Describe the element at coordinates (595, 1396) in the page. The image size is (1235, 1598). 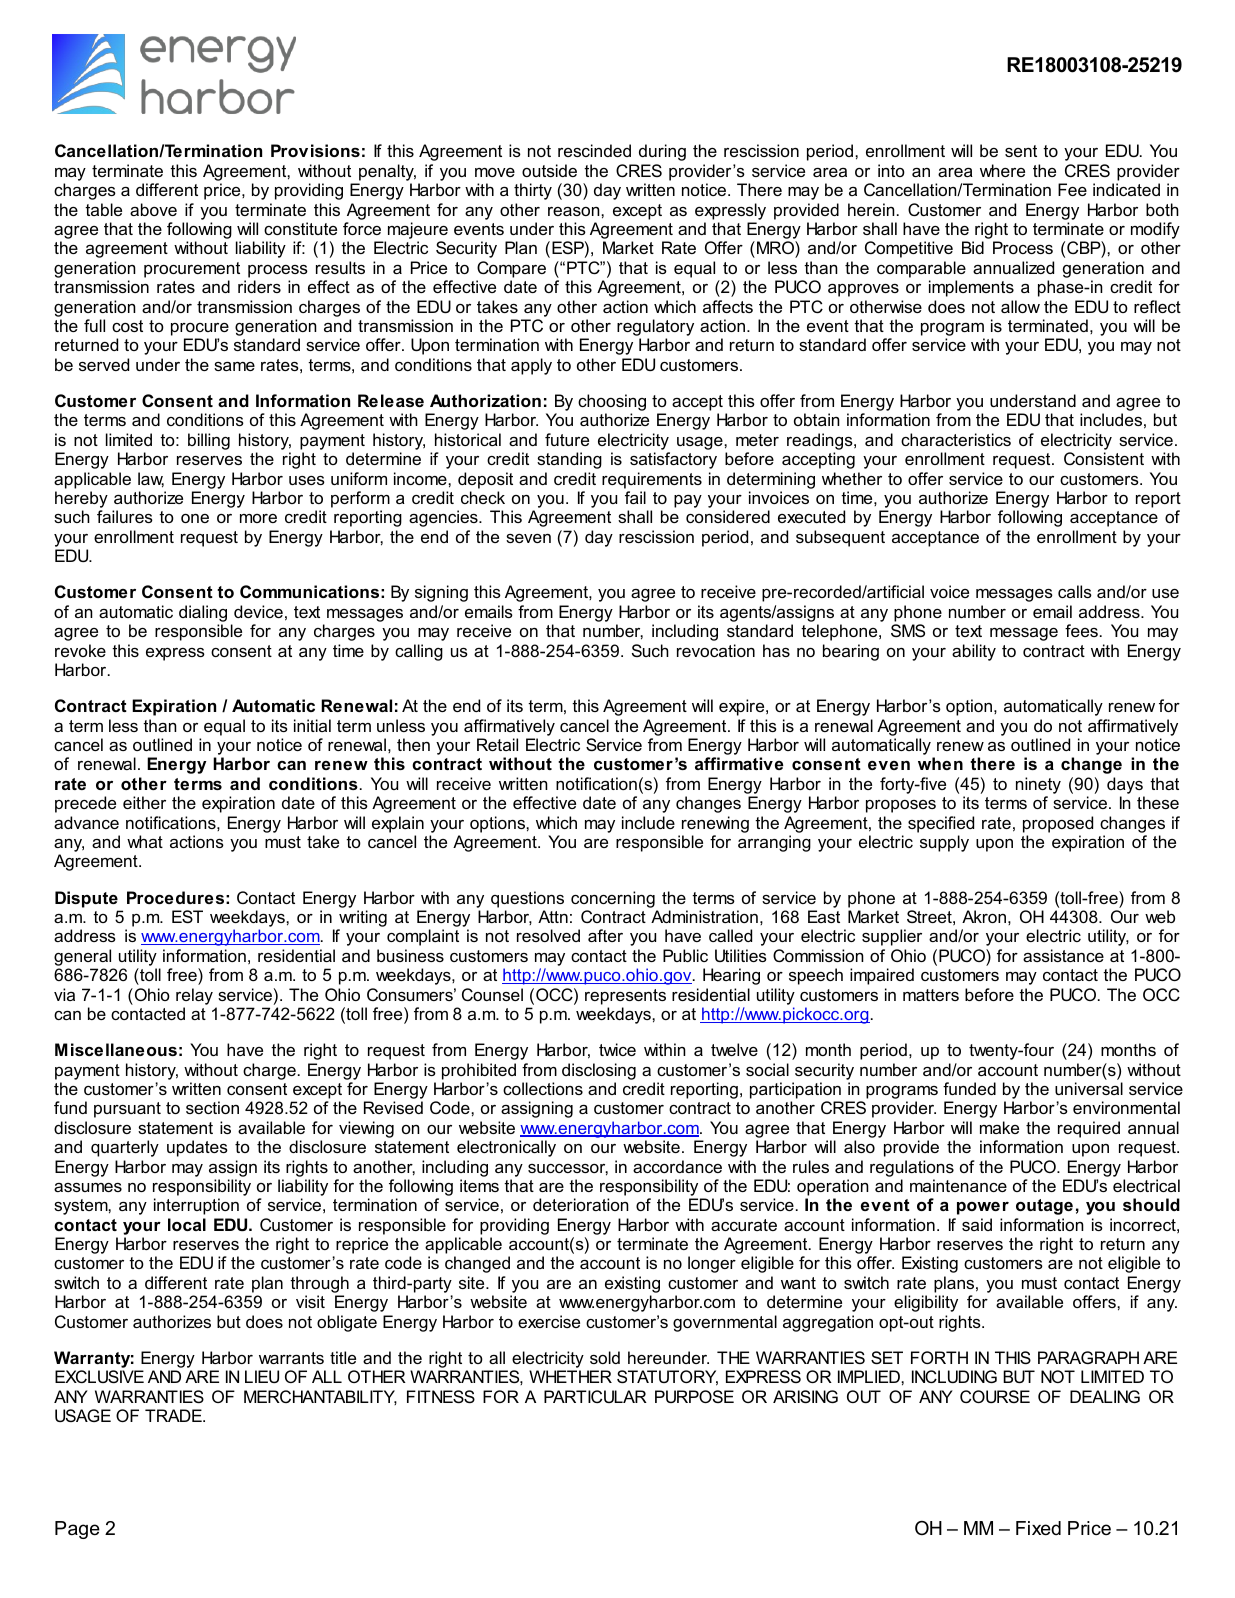
I see `PARTICULAR` at that location.
